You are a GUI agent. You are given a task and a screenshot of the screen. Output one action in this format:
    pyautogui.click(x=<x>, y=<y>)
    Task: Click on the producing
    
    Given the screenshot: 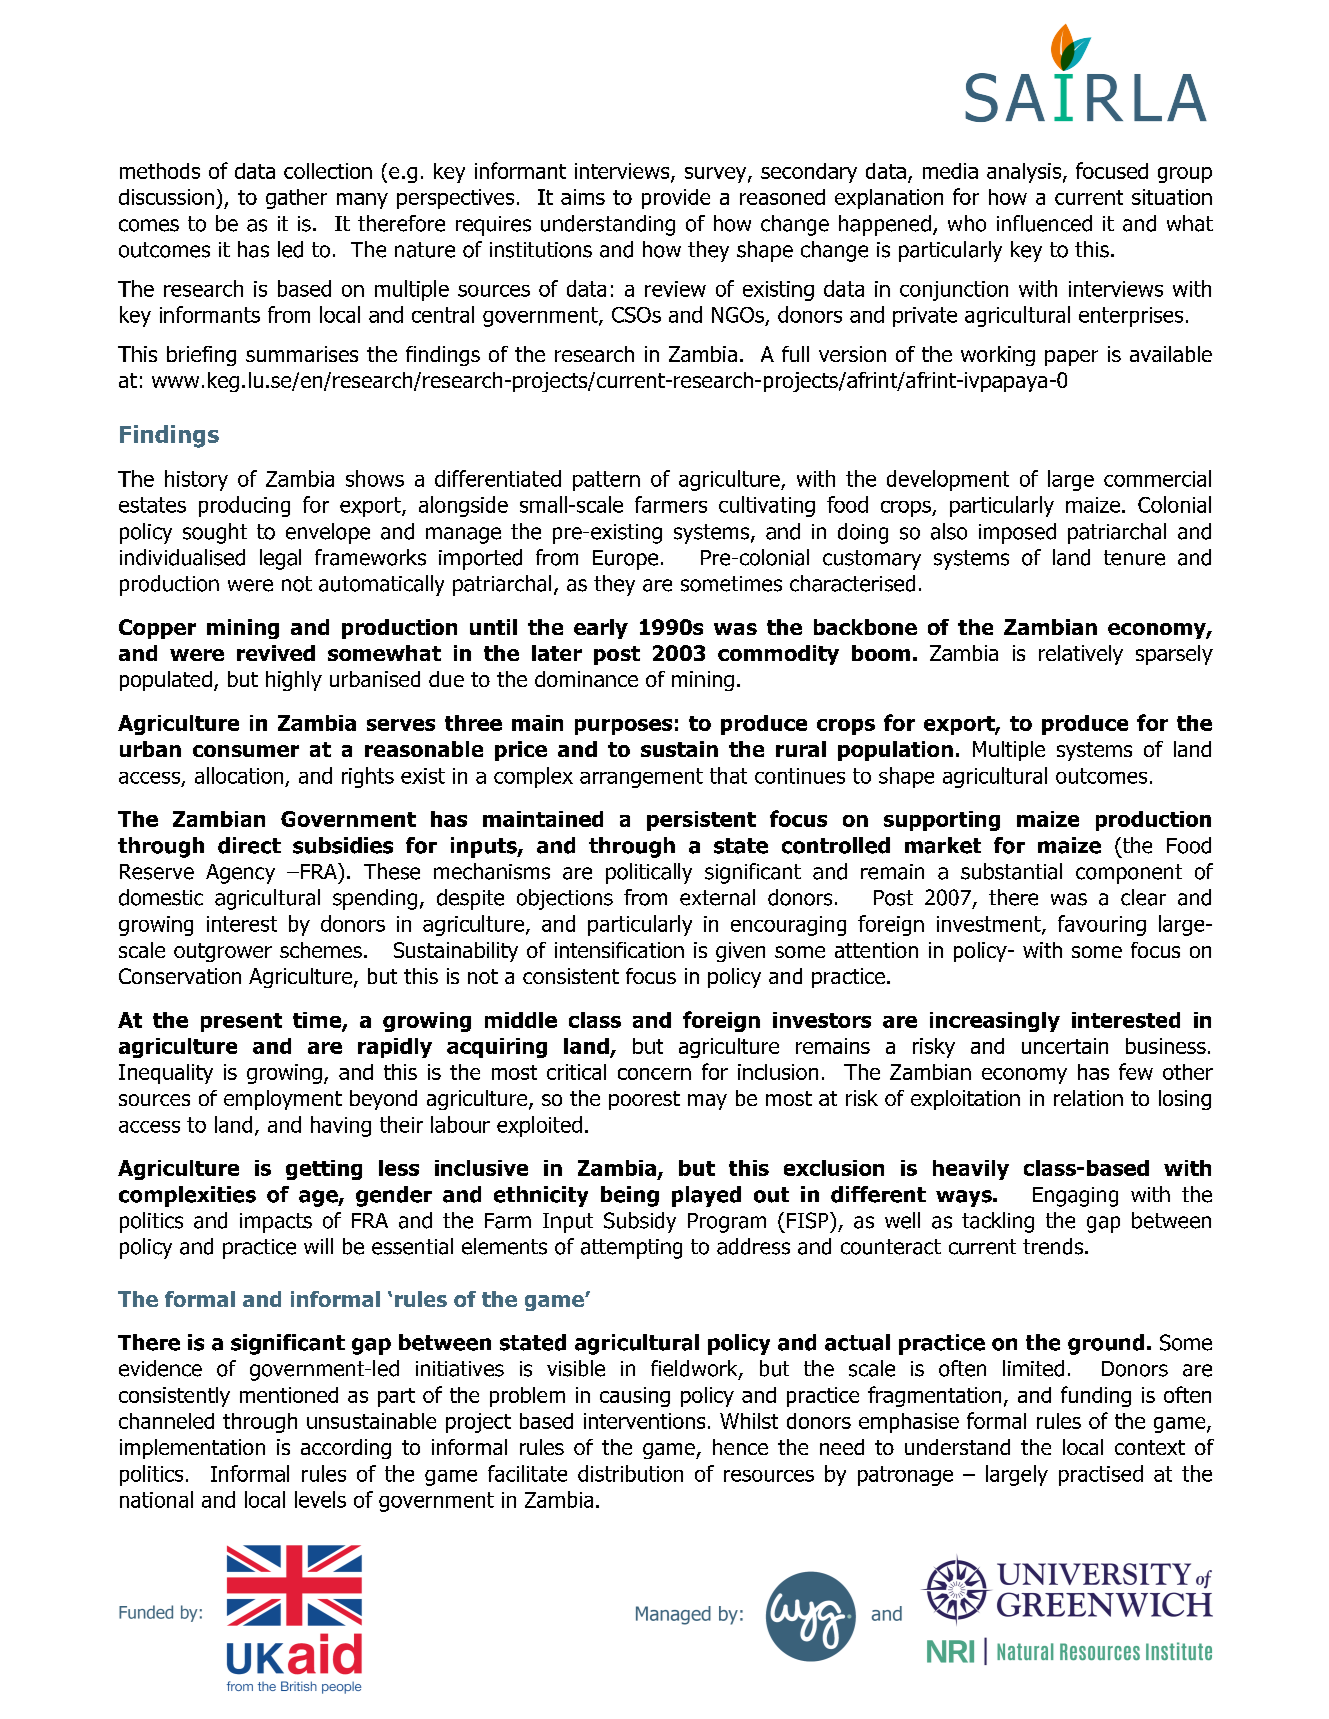 What is the action you would take?
    pyautogui.click(x=244, y=506)
